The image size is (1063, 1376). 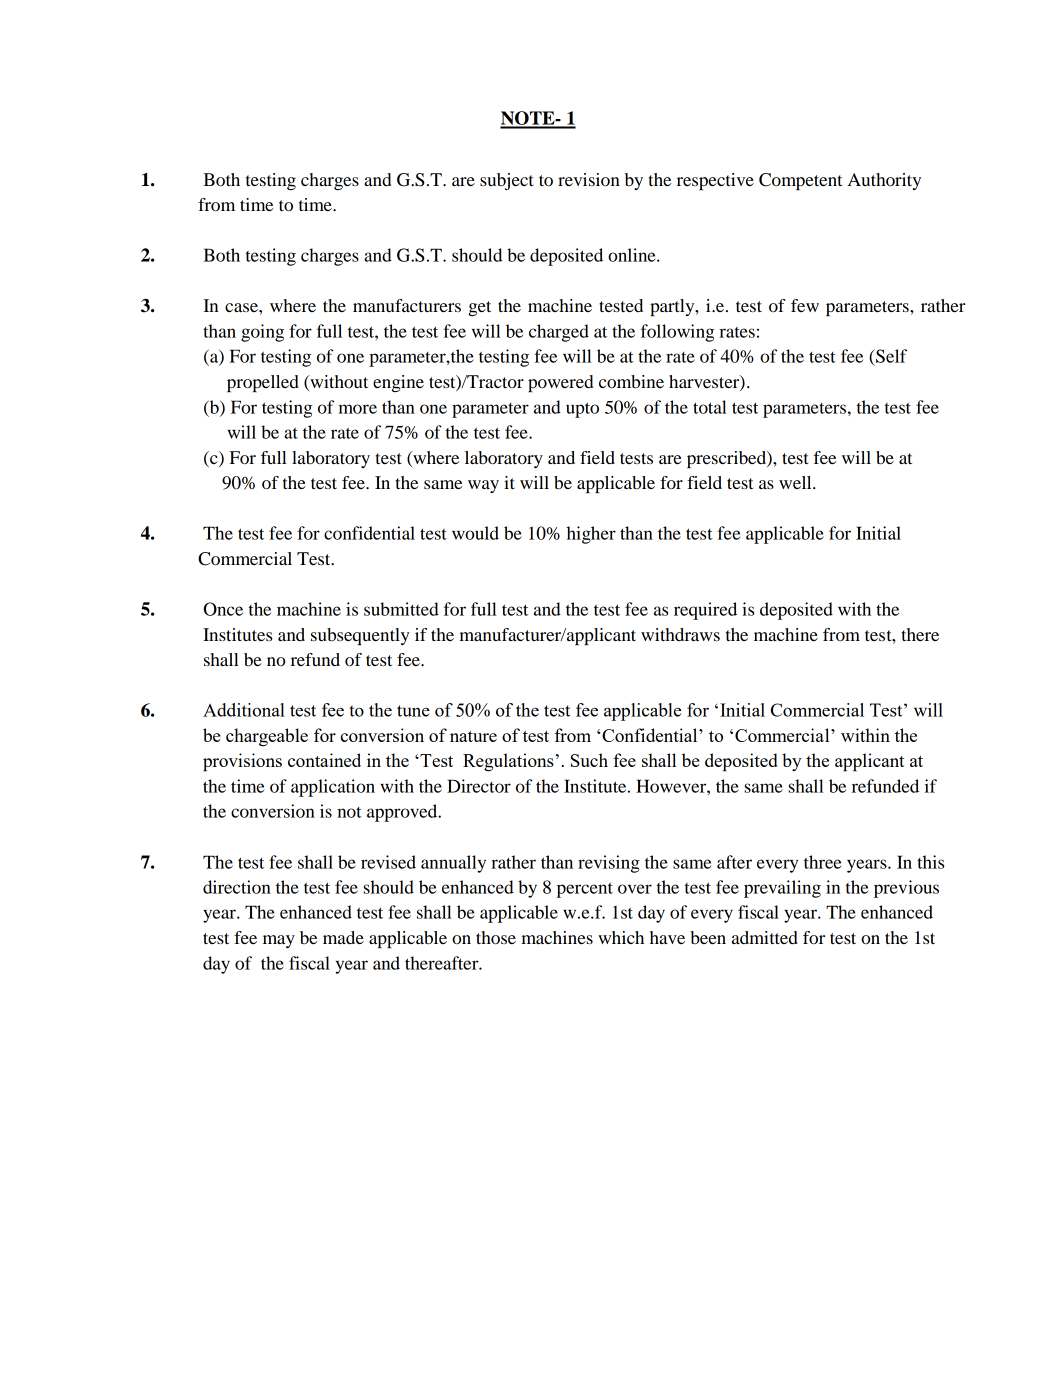 What do you see at coordinates (906, 889) in the document?
I see `previous` at bounding box center [906, 889].
